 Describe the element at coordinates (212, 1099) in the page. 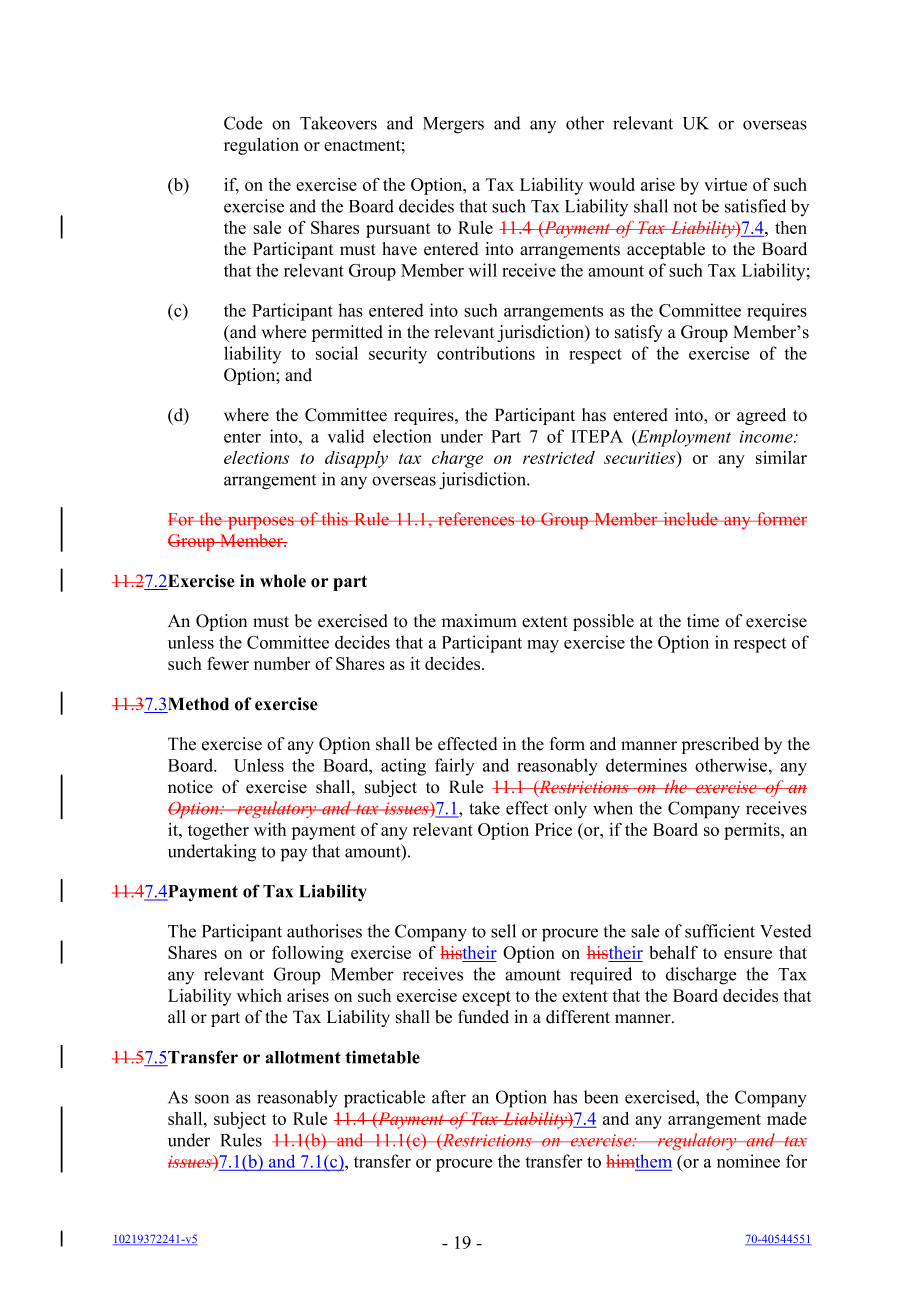

I see `soon` at that location.
